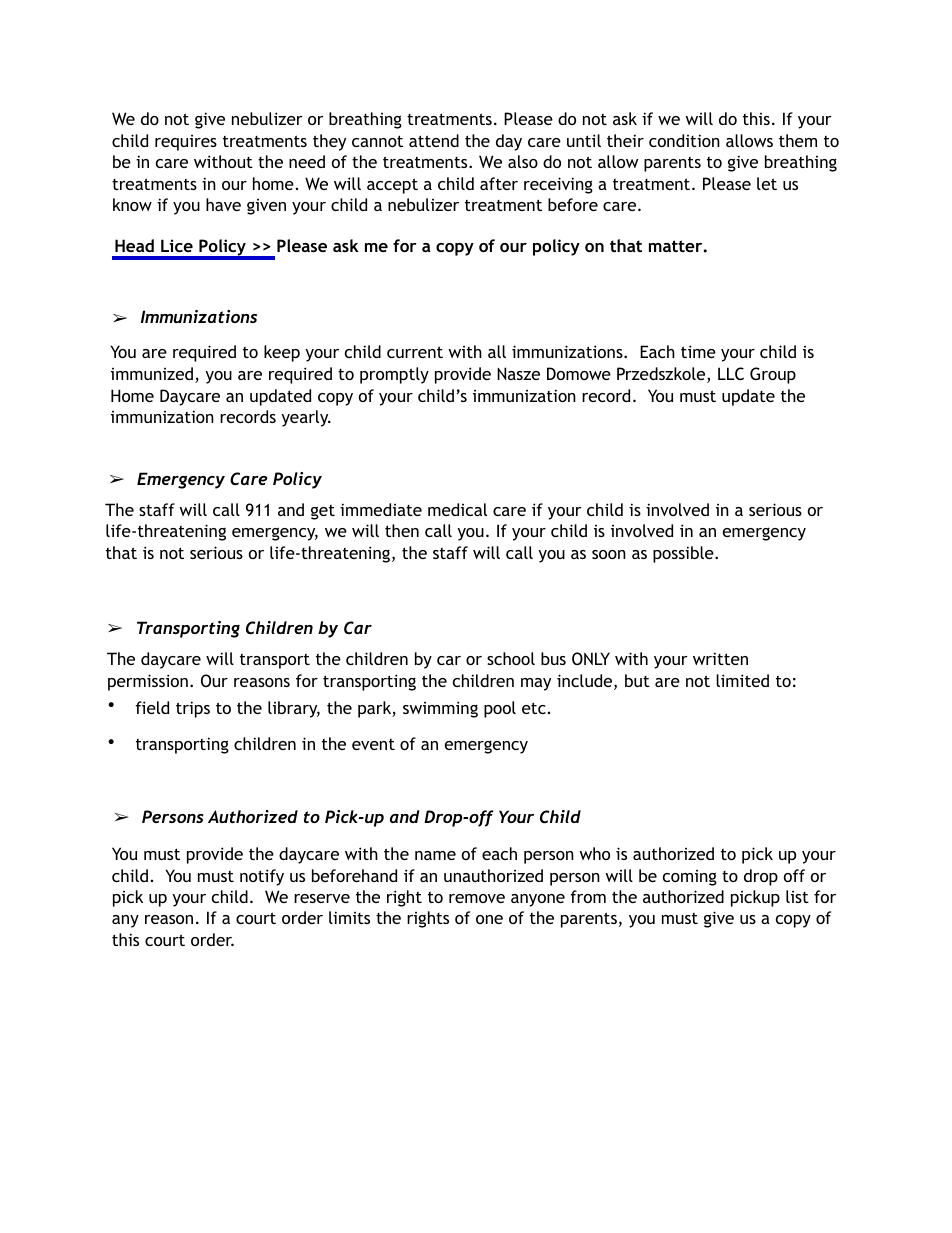 The image size is (952, 1233). I want to click on after, so click(499, 183).
